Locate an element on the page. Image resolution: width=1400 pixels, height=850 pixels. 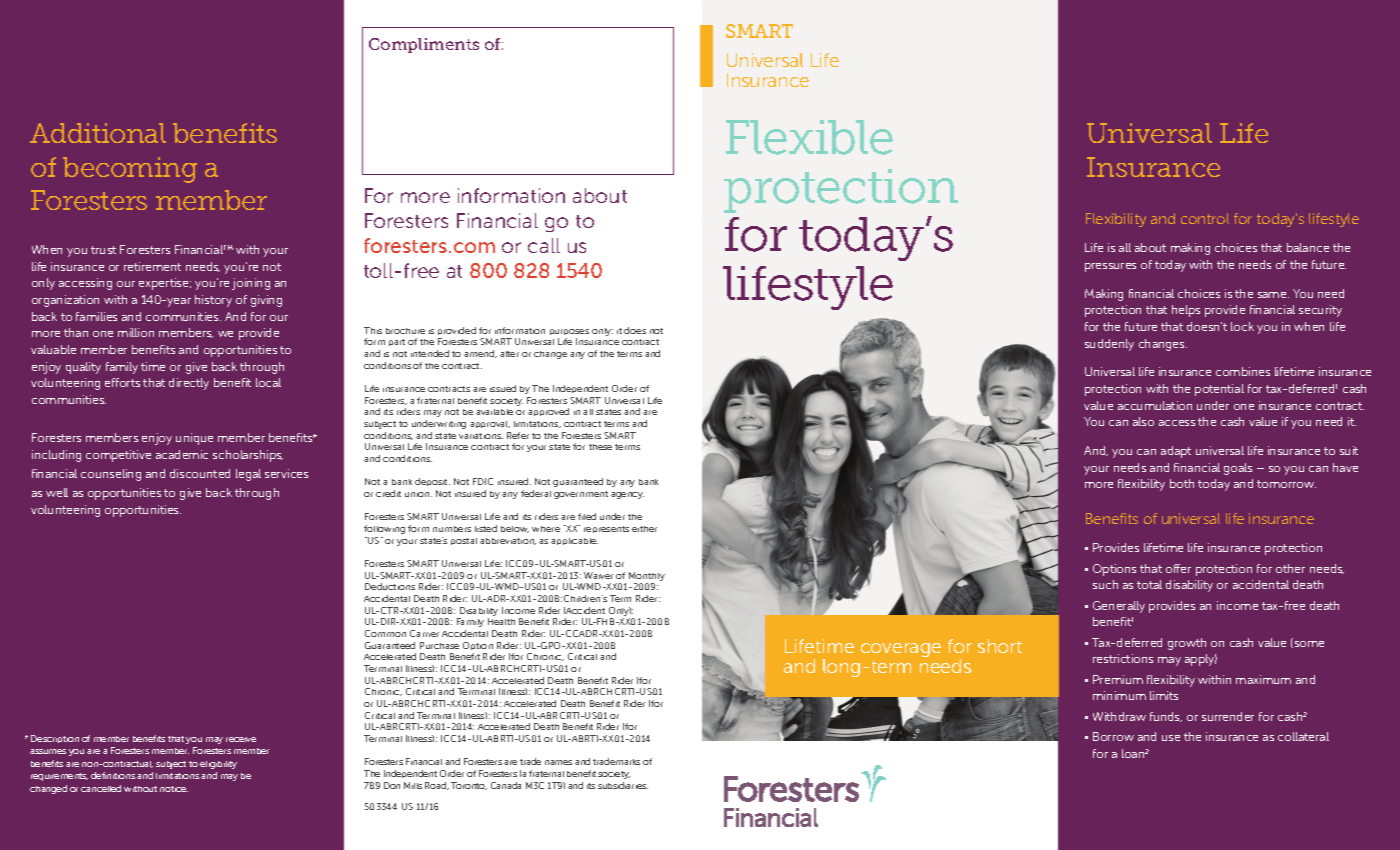
either is located at coordinates (644, 529).
